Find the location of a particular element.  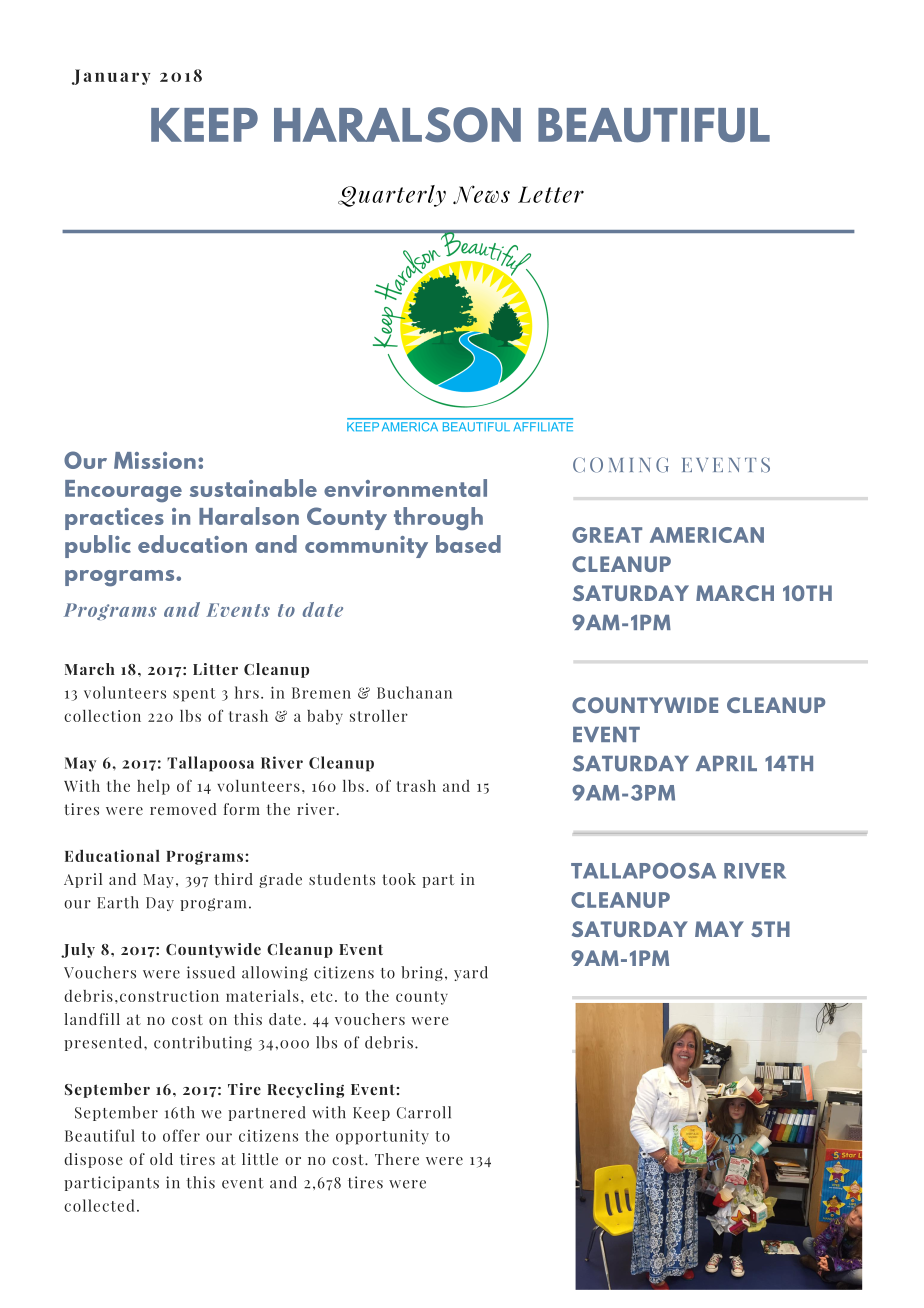

yard is located at coordinates (471, 973).
